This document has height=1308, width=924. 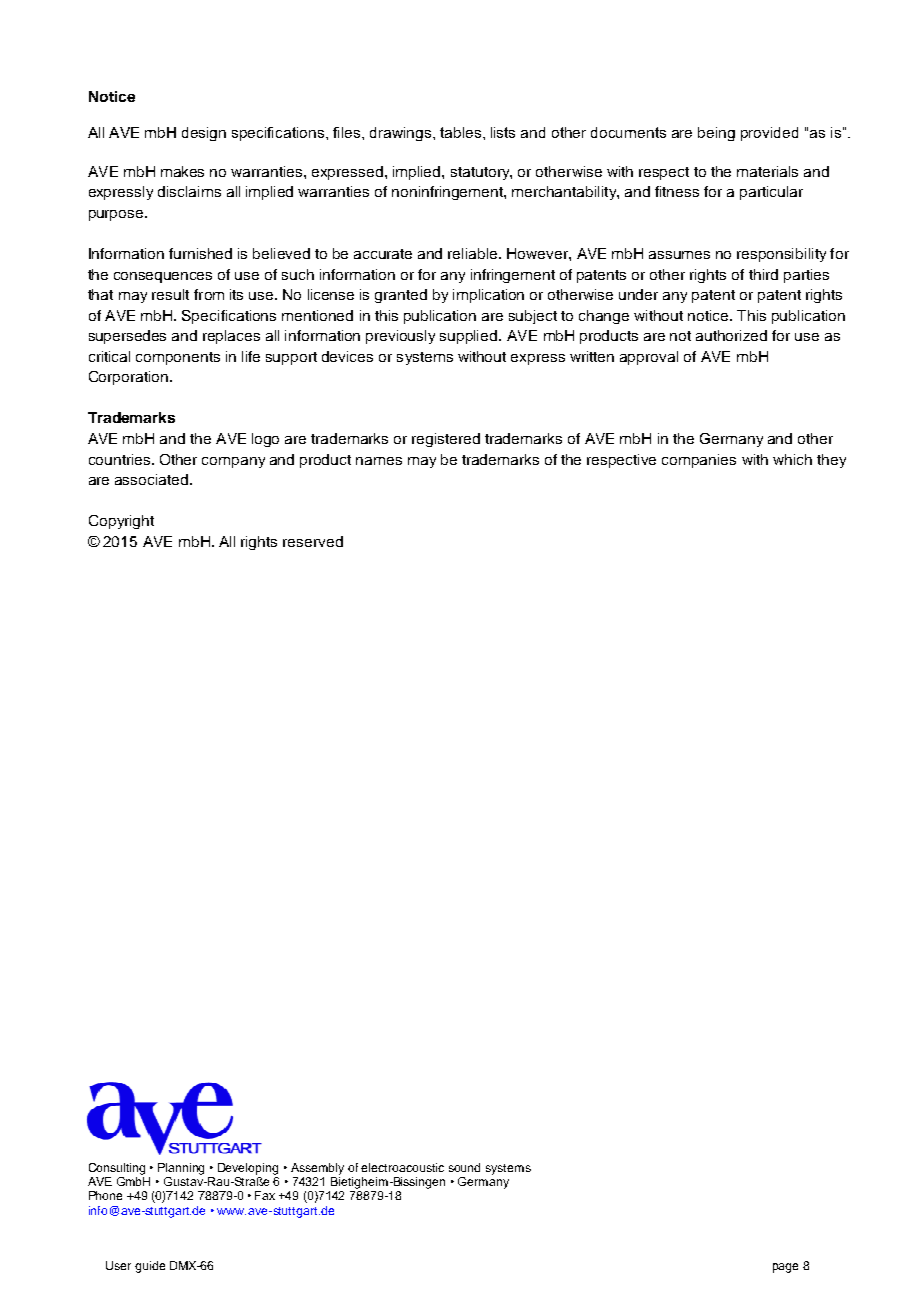 I want to click on reserved, so click(x=313, y=541).
